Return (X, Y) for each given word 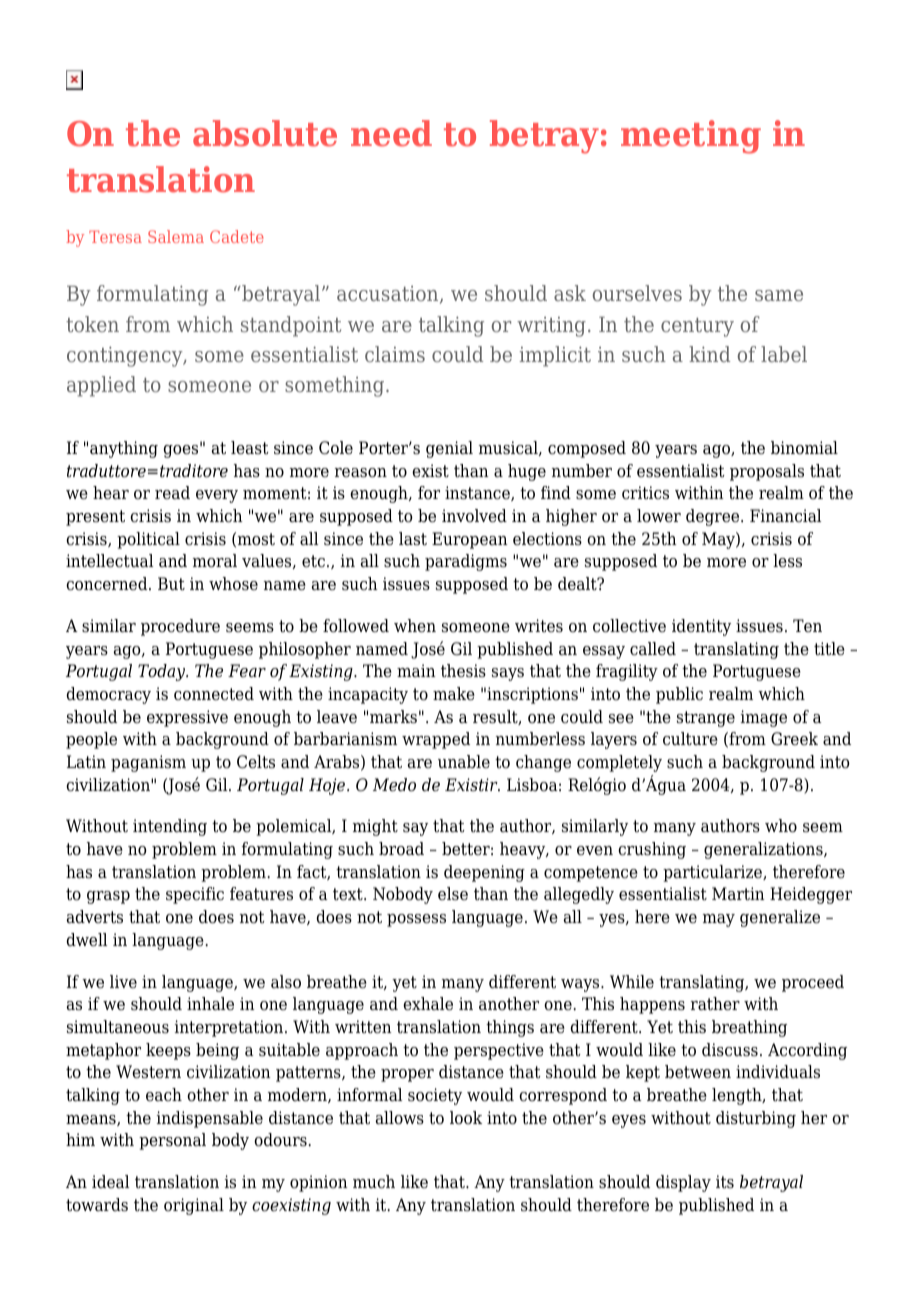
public (679, 695)
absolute (265, 133)
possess (416, 920)
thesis (463, 671)
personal (172, 1141)
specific (195, 895)
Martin (738, 894)
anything (124, 449)
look (466, 1118)
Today (163, 672)
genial (449, 449)
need (391, 133)
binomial (804, 448)
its (725, 1182)
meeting (691, 137)
